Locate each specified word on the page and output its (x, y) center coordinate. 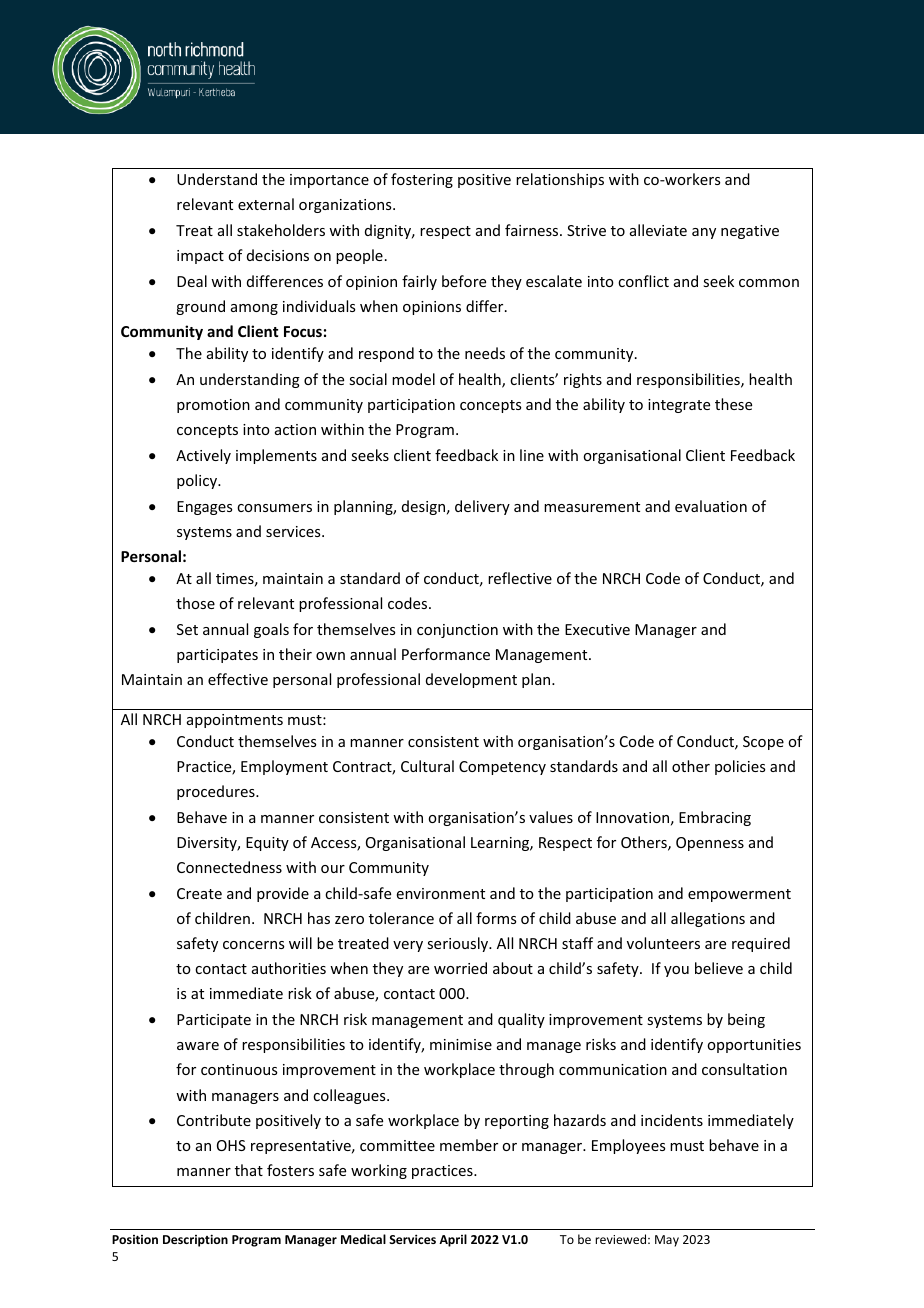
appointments (235, 721)
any (704, 233)
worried (460, 968)
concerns (253, 945)
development (471, 680)
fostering (422, 180)
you (676, 971)
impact (200, 257)
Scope (763, 743)
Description (195, 1240)
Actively (203, 456)
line (532, 455)
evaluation (711, 506)
